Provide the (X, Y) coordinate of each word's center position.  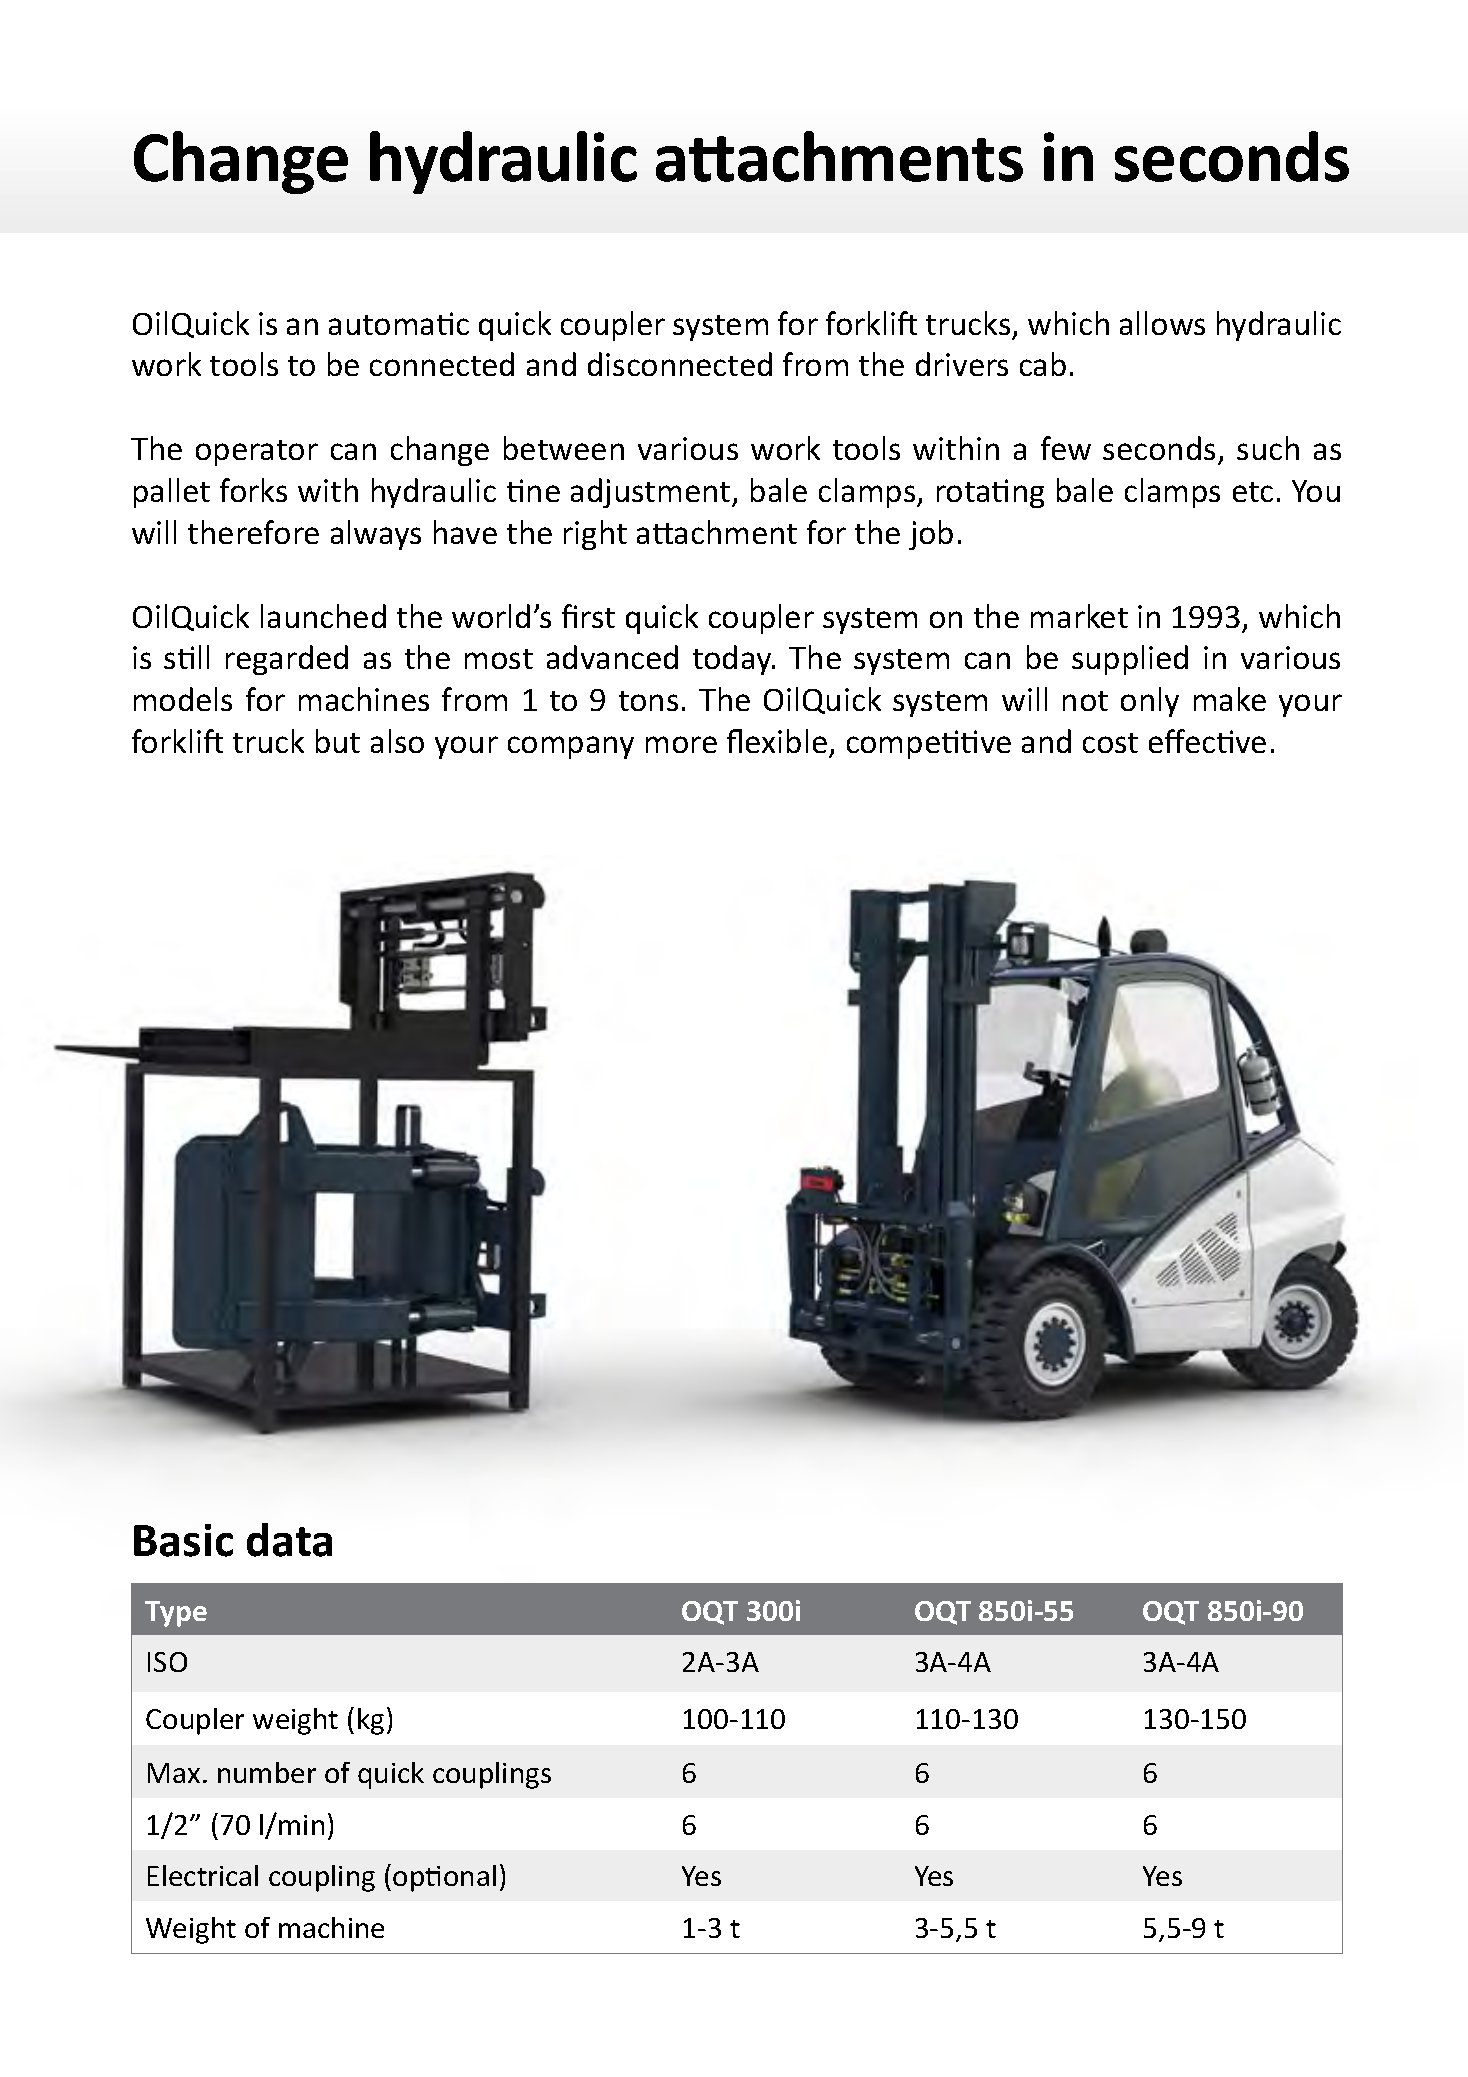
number (267, 1772)
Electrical (203, 1875)
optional (444, 1878)
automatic (399, 323)
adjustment (652, 493)
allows (1162, 323)
